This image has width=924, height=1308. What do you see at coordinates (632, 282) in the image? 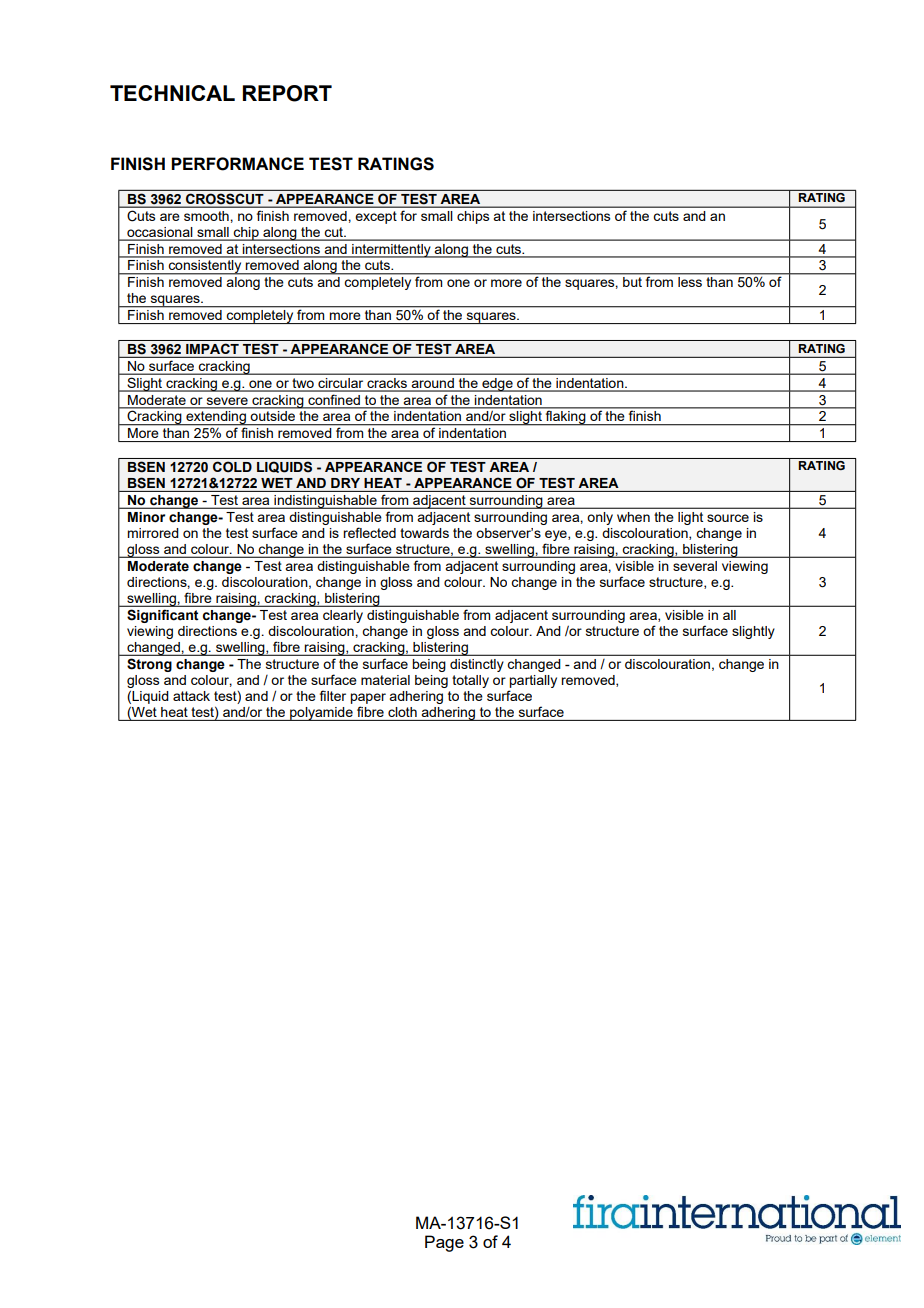
I see `but` at bounding box center [632, 282].
